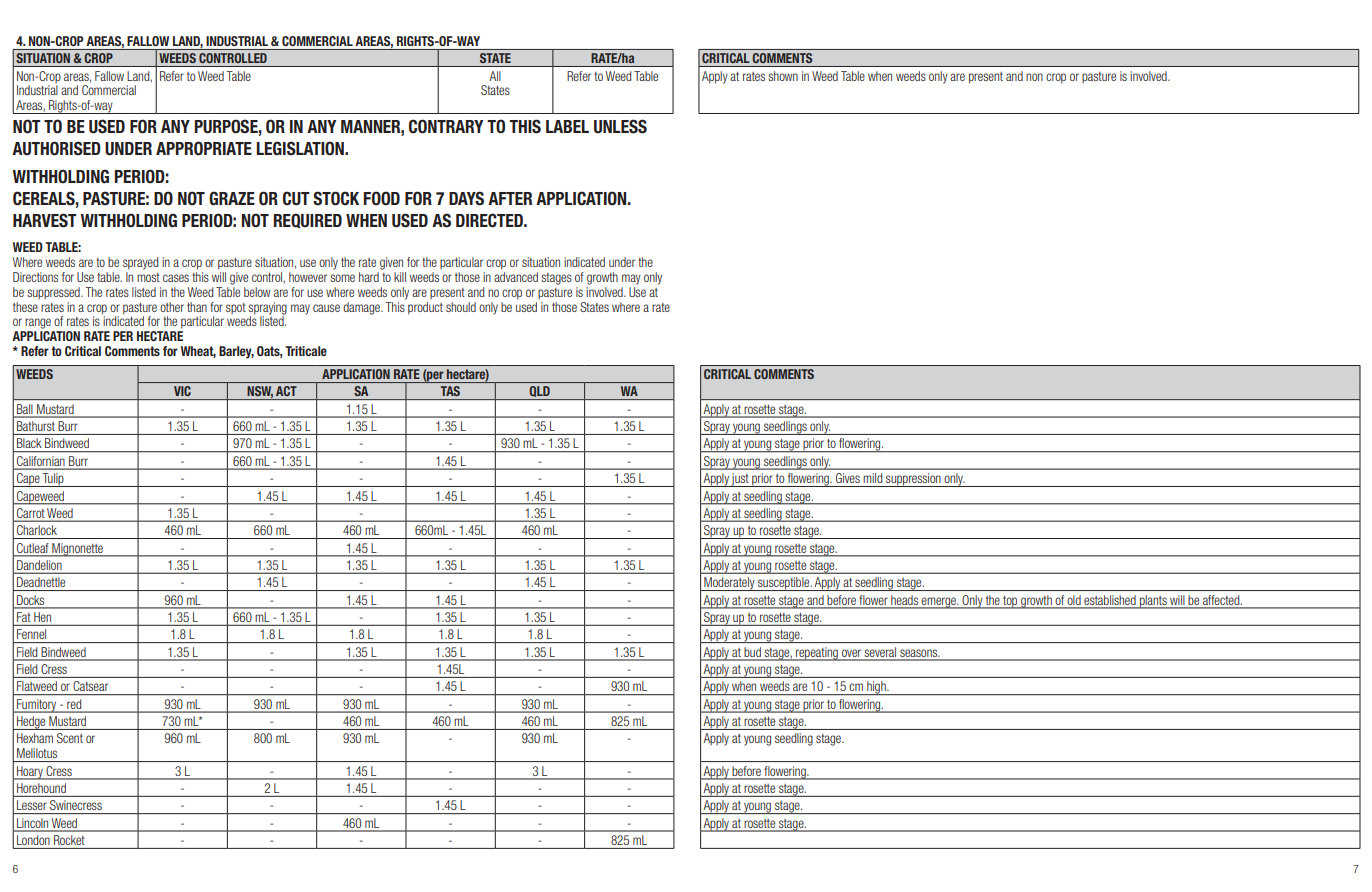 The width and height of the document is (1372, 892). What do you see at coordinates (204, 148) in the document?
I see `APPROPRIATE` at bounding box center [204, 148].
